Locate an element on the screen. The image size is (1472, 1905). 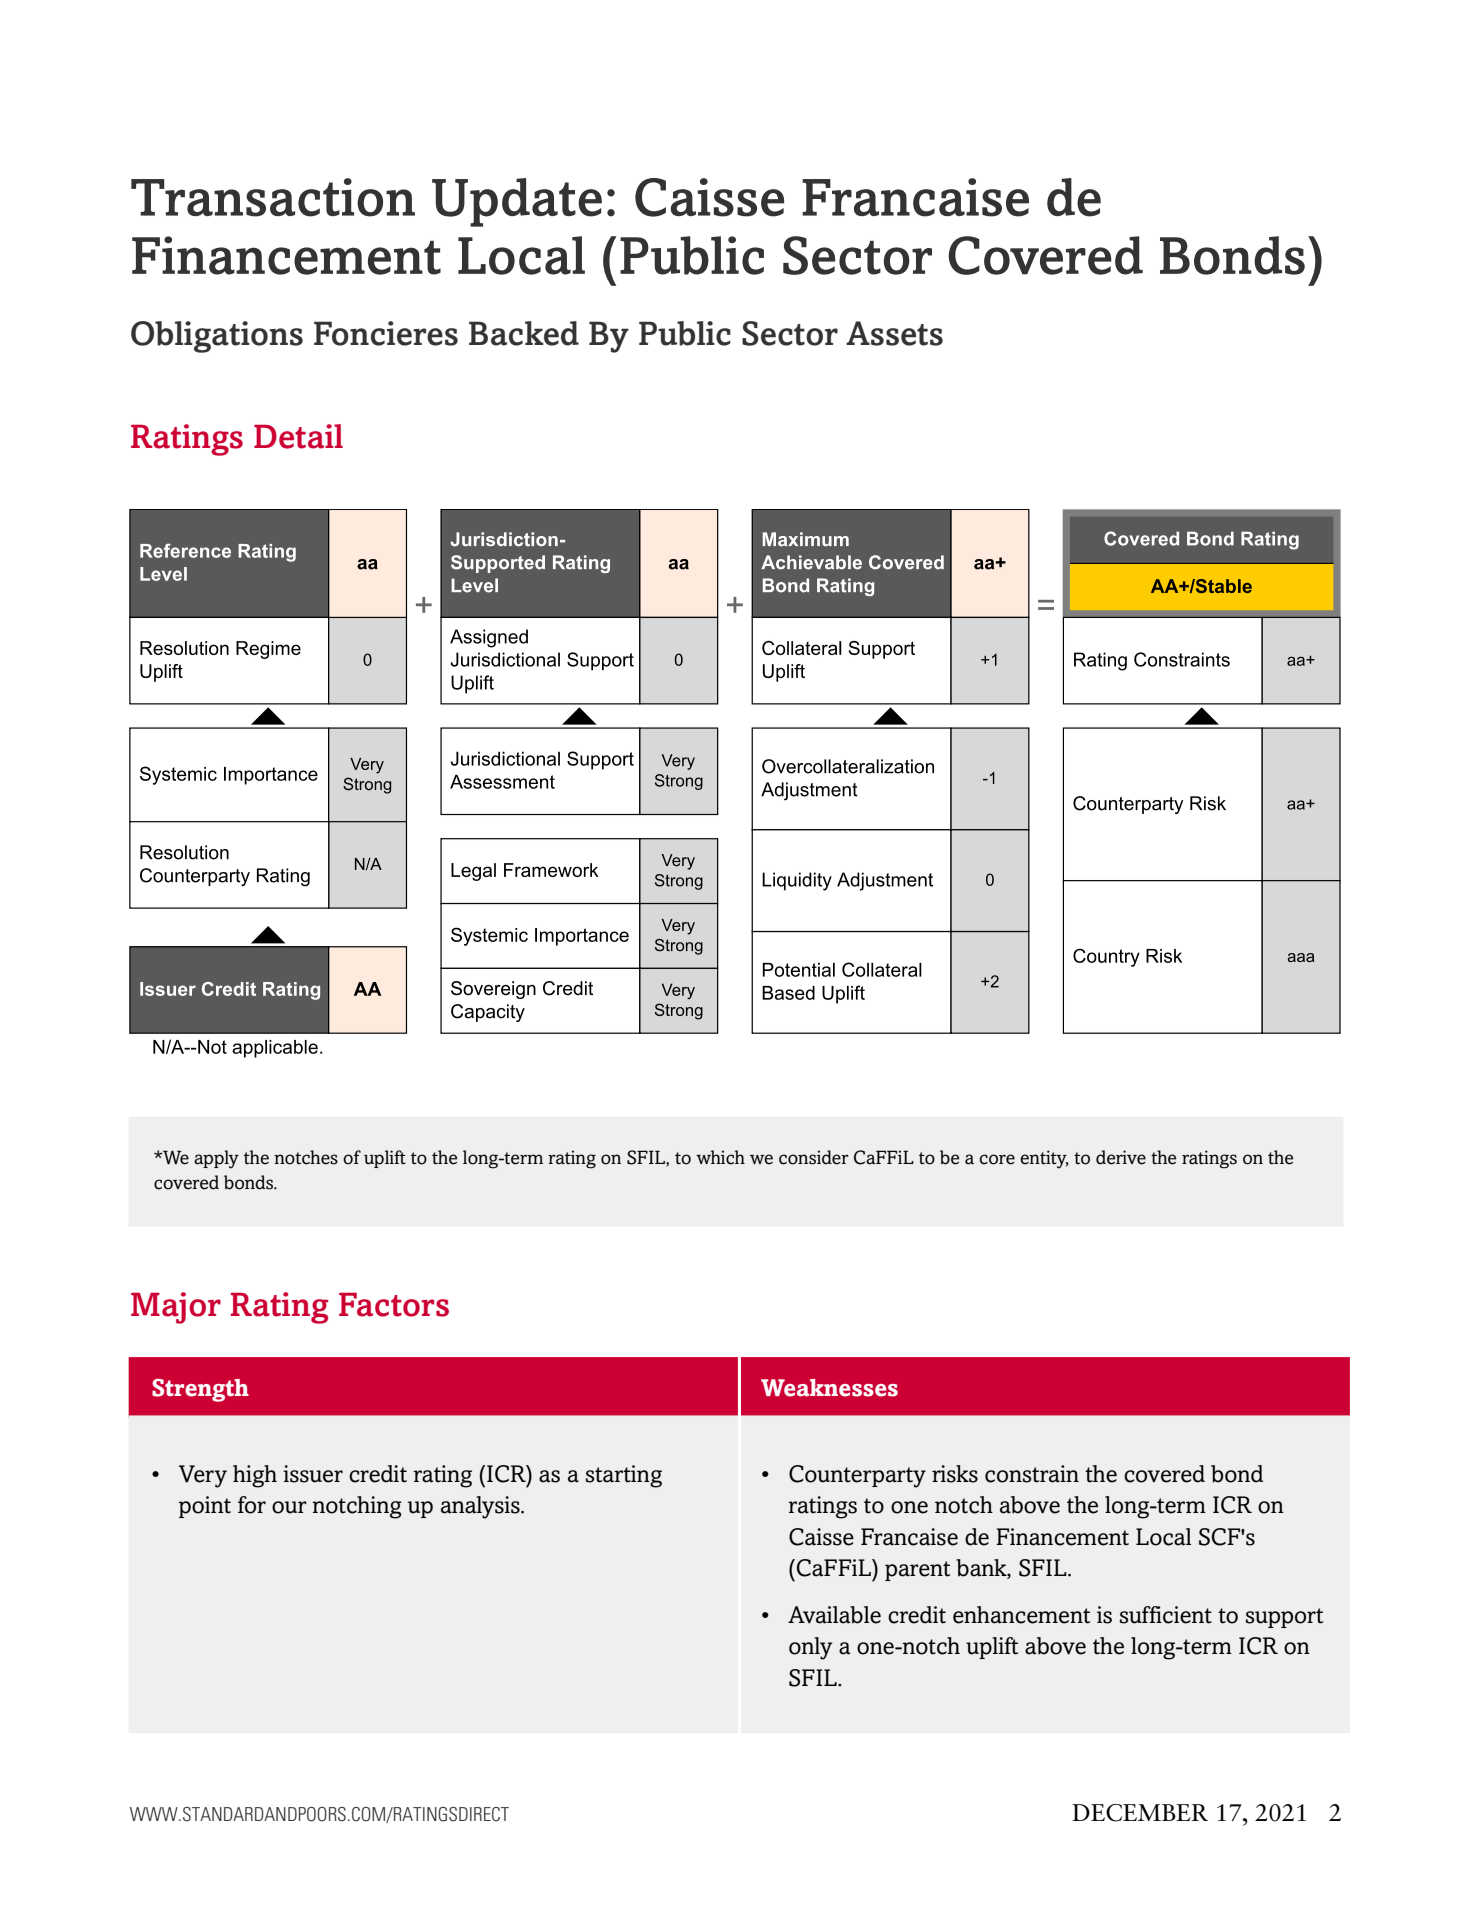
Assets is located at coordinates (894, 333).
